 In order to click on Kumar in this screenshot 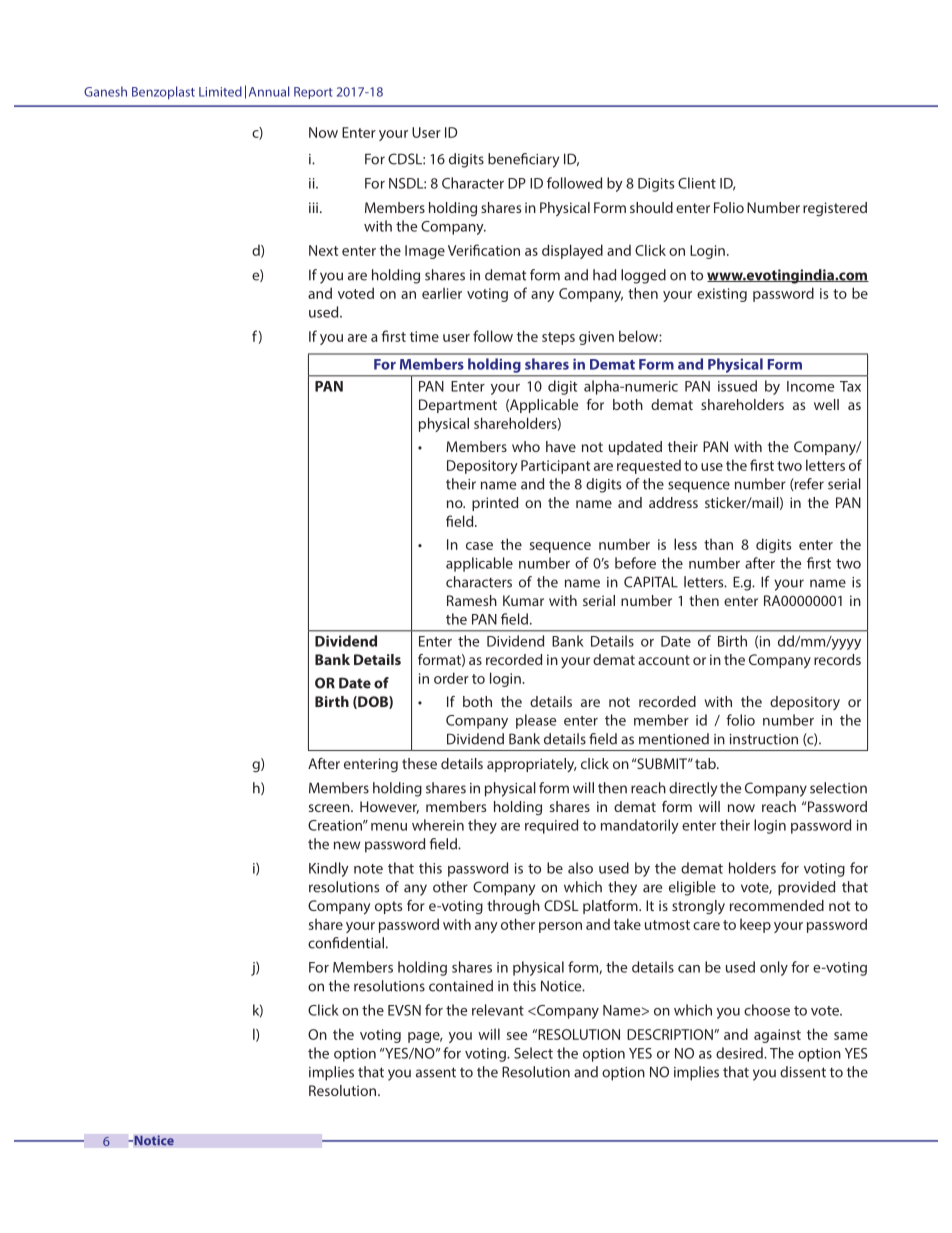, I will do `click(523, 600)`.
